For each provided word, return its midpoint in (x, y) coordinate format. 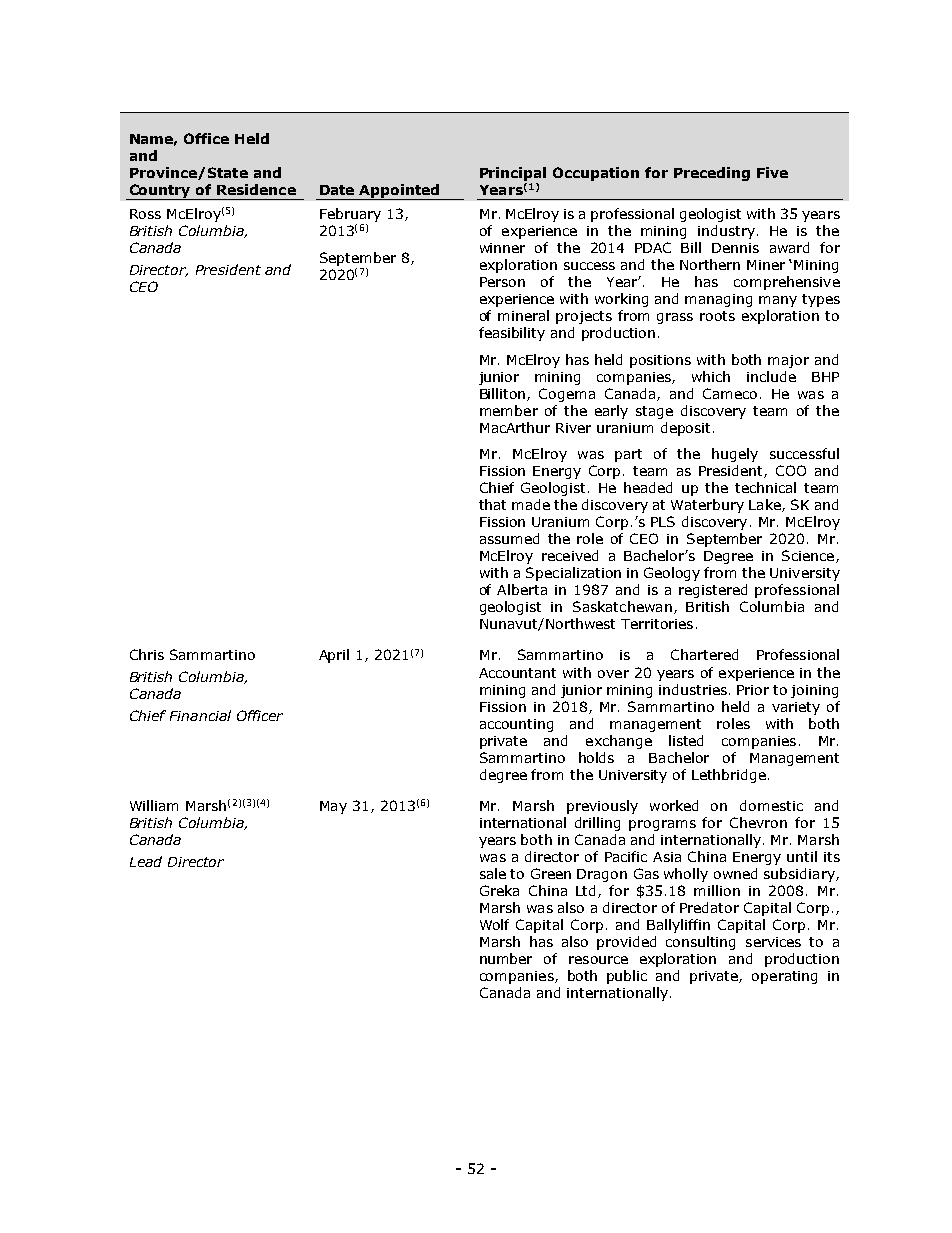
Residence (256, 189)
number (506, 958)
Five (772, 172)
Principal (513, 174)
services (773, 942)
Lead (146, 861)
